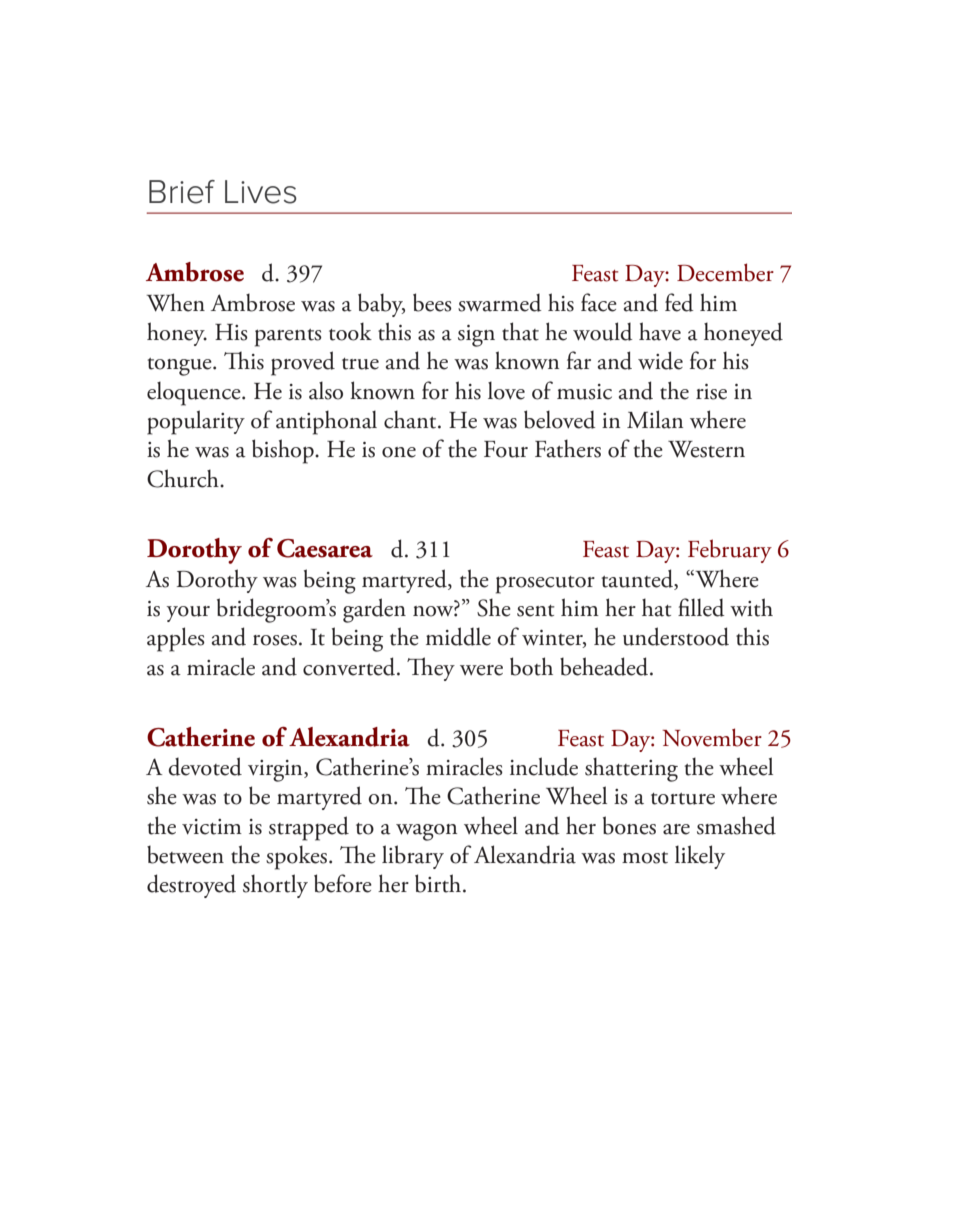 This document has height=1232, width=968. I want to click on Four, so click(506, 449).
